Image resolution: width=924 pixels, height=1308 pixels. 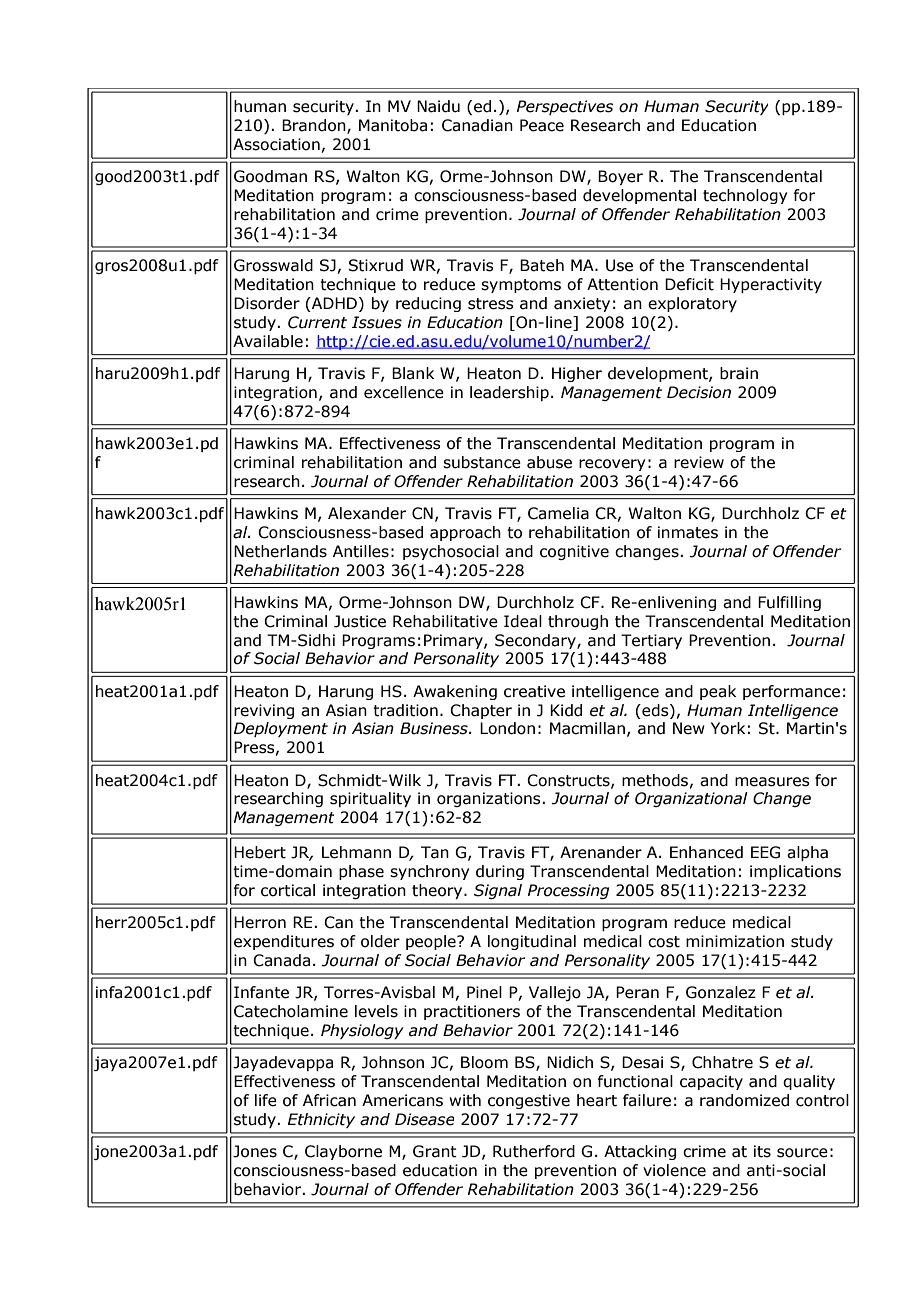 What do you see at coordinates (360, 621) in the image?
I see `Justice` at bounding box center [360, 621].
